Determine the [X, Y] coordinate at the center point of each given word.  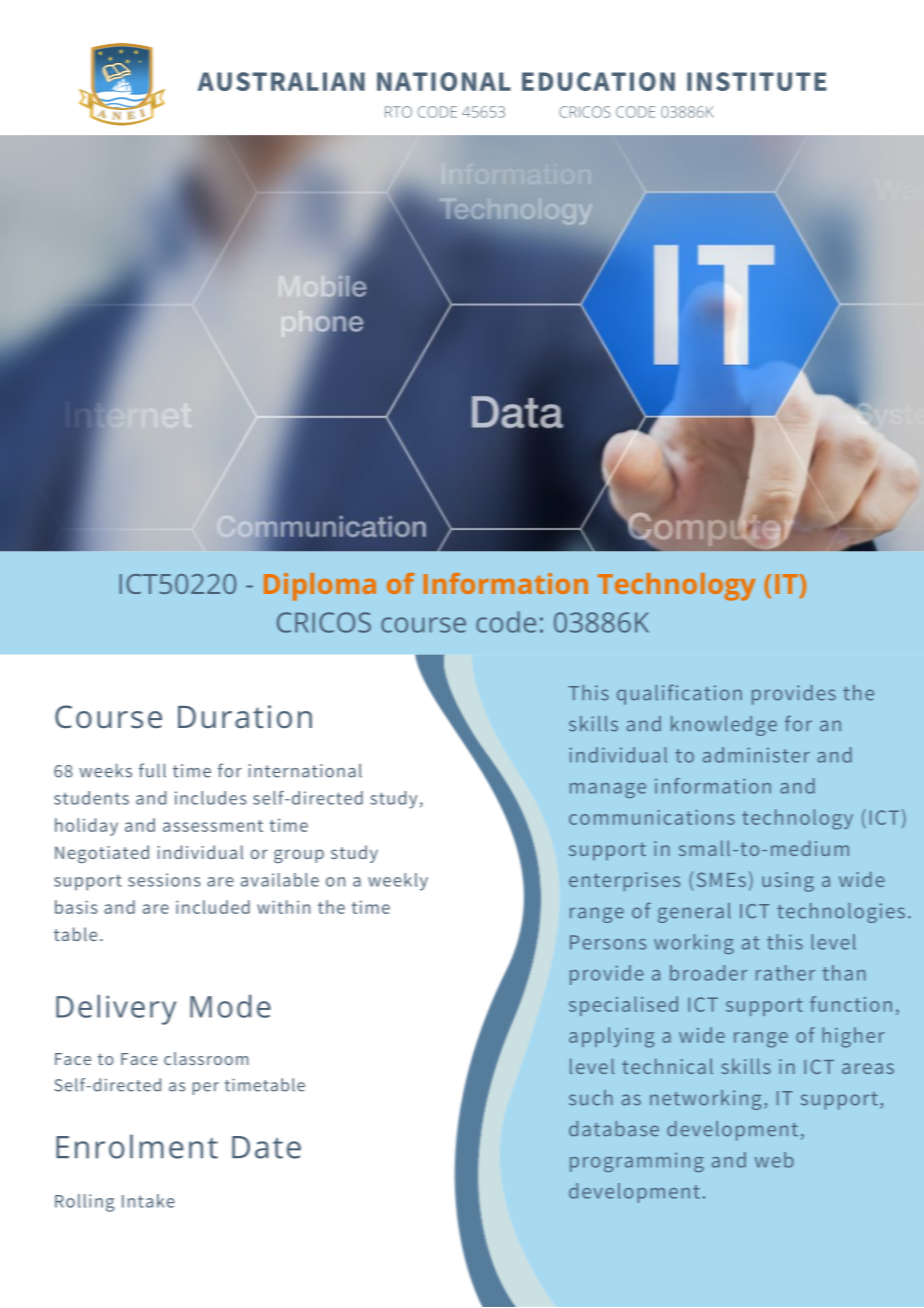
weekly [398, 882]
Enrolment [137, 1146]
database [614, 1129]
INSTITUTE [757, 81]
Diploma [320, 587]
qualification [679, 694]
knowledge [724, 726]
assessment [213, 826]
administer [756, 755]
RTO [398, 112]
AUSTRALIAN [281, 81]
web [774, 1160]
